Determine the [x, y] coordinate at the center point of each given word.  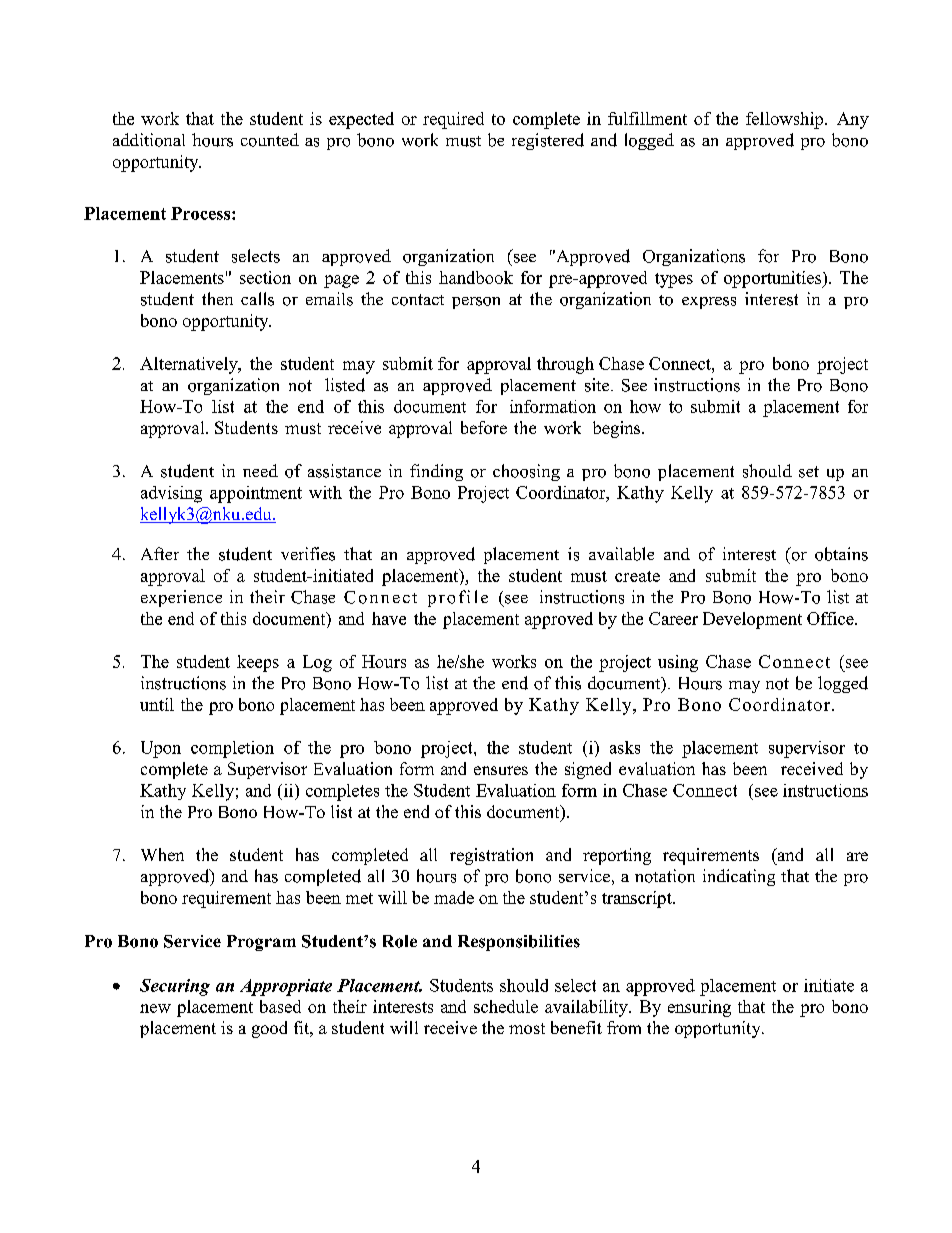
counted [270, 140]
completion [232, 749]
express [709, 303]
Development [752, 620]
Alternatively [190, 365]
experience [181, 598]
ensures [501, 770]
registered [548, 141]
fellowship [786, 120]
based [280, 1006]
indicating [739, 877]
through [565, 365]
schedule [506, 1006]
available [621, 554]
